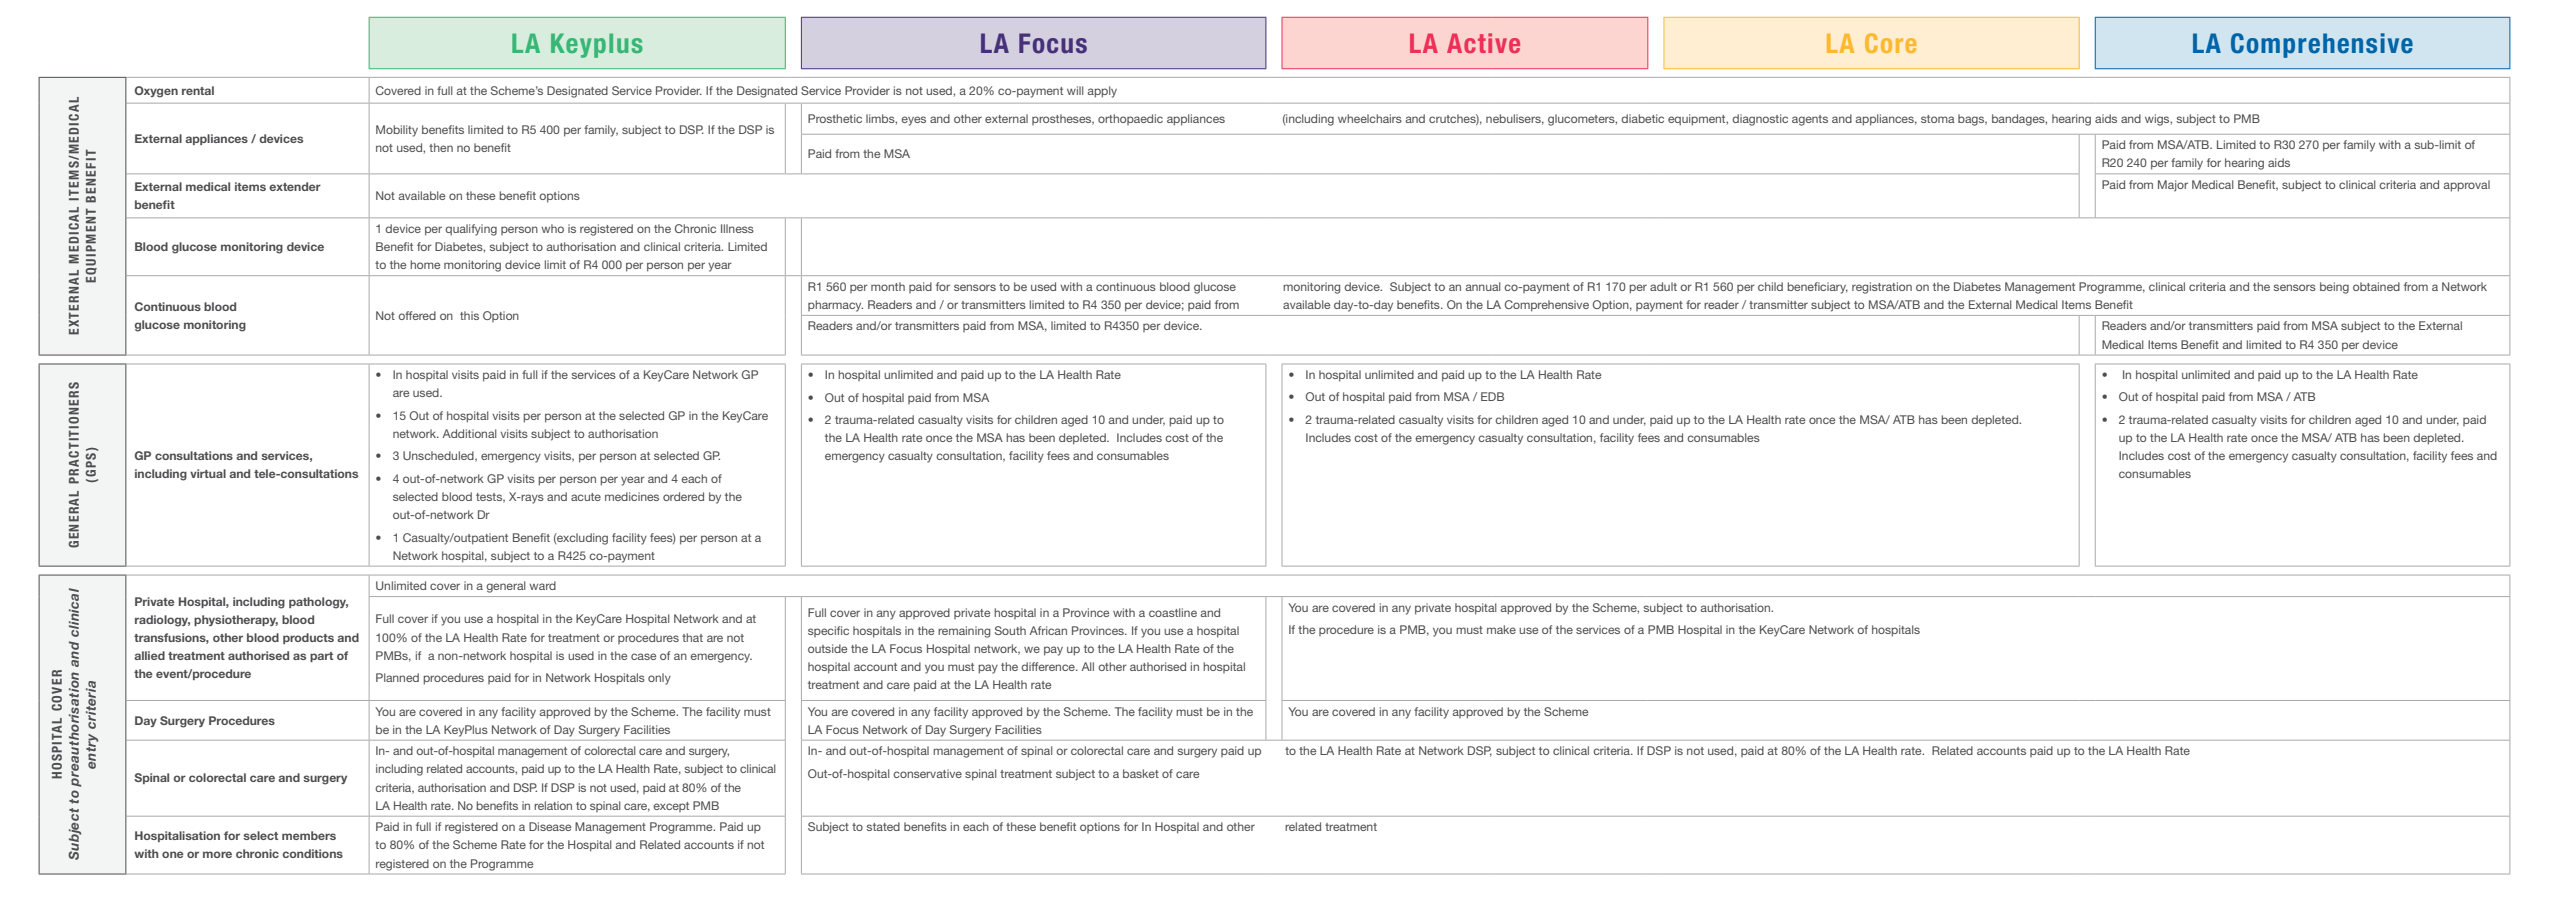 Image resolution: width=2549 pixels, height=901 pixels. I want to click on being, so click(2334, 288).
